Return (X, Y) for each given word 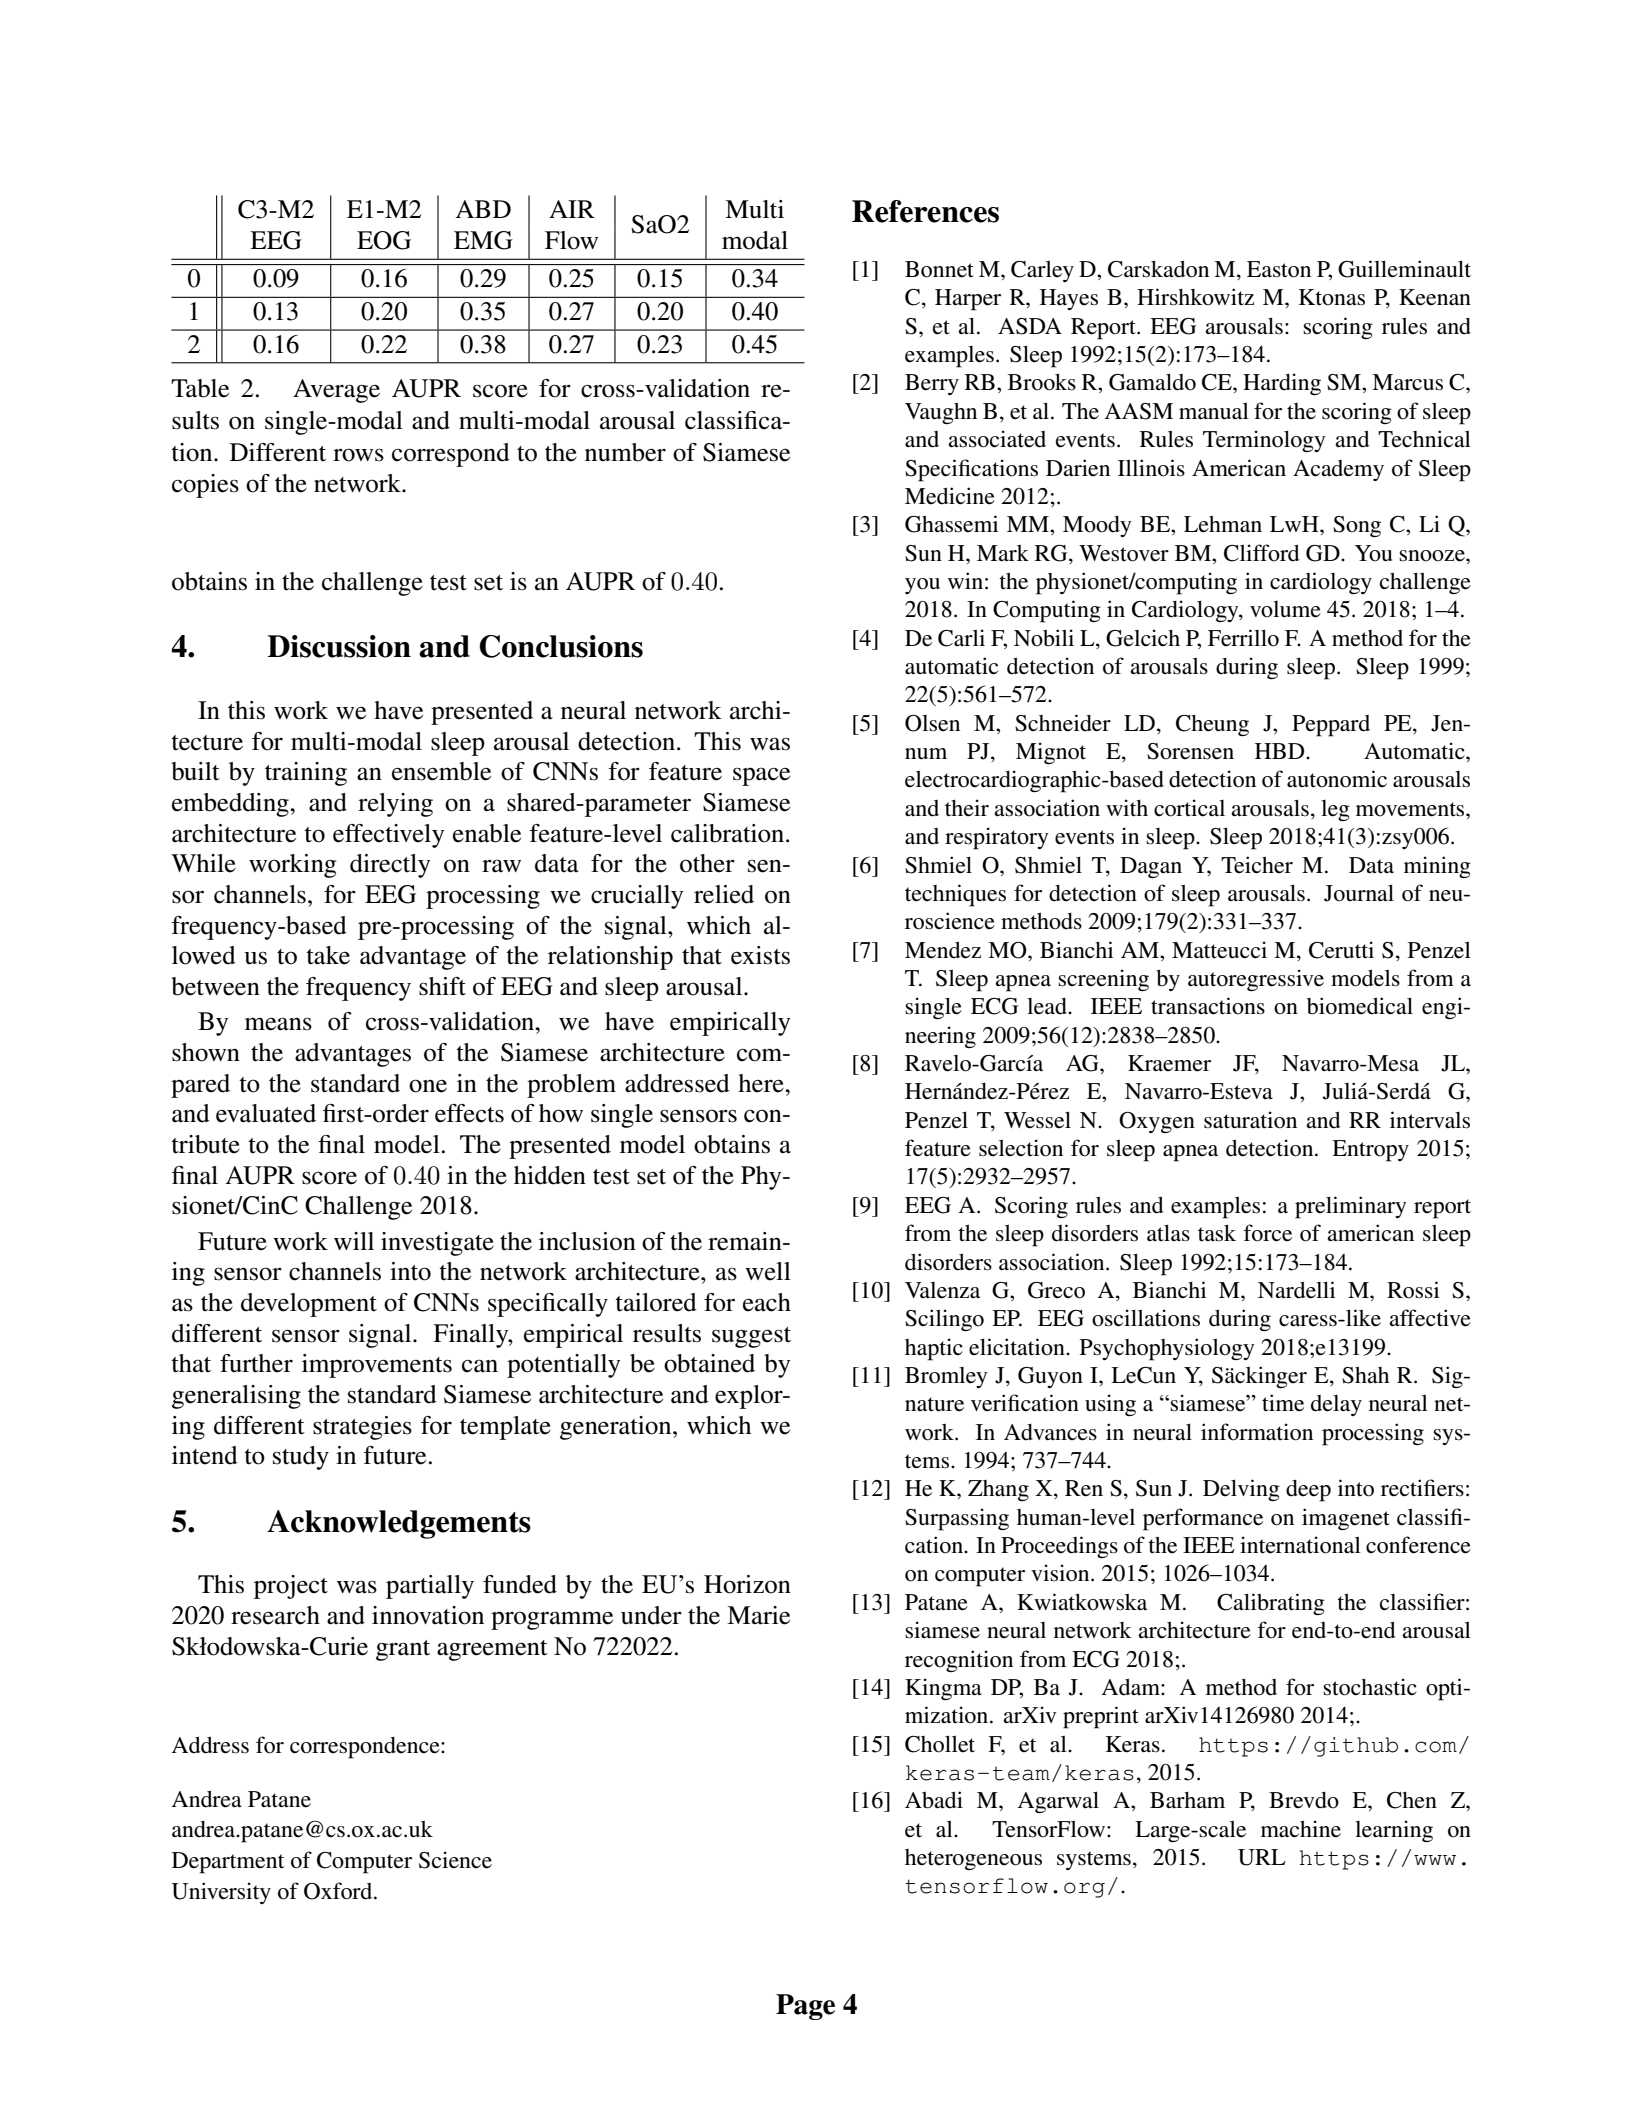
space (761, 776)
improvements (377, 1366)
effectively (388, 836)
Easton (1279, 269)
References (925, 211)
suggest (751, 1337)
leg (1335, 811)
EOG (384, 240)
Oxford (339, 1891)
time (1283, 1403)
